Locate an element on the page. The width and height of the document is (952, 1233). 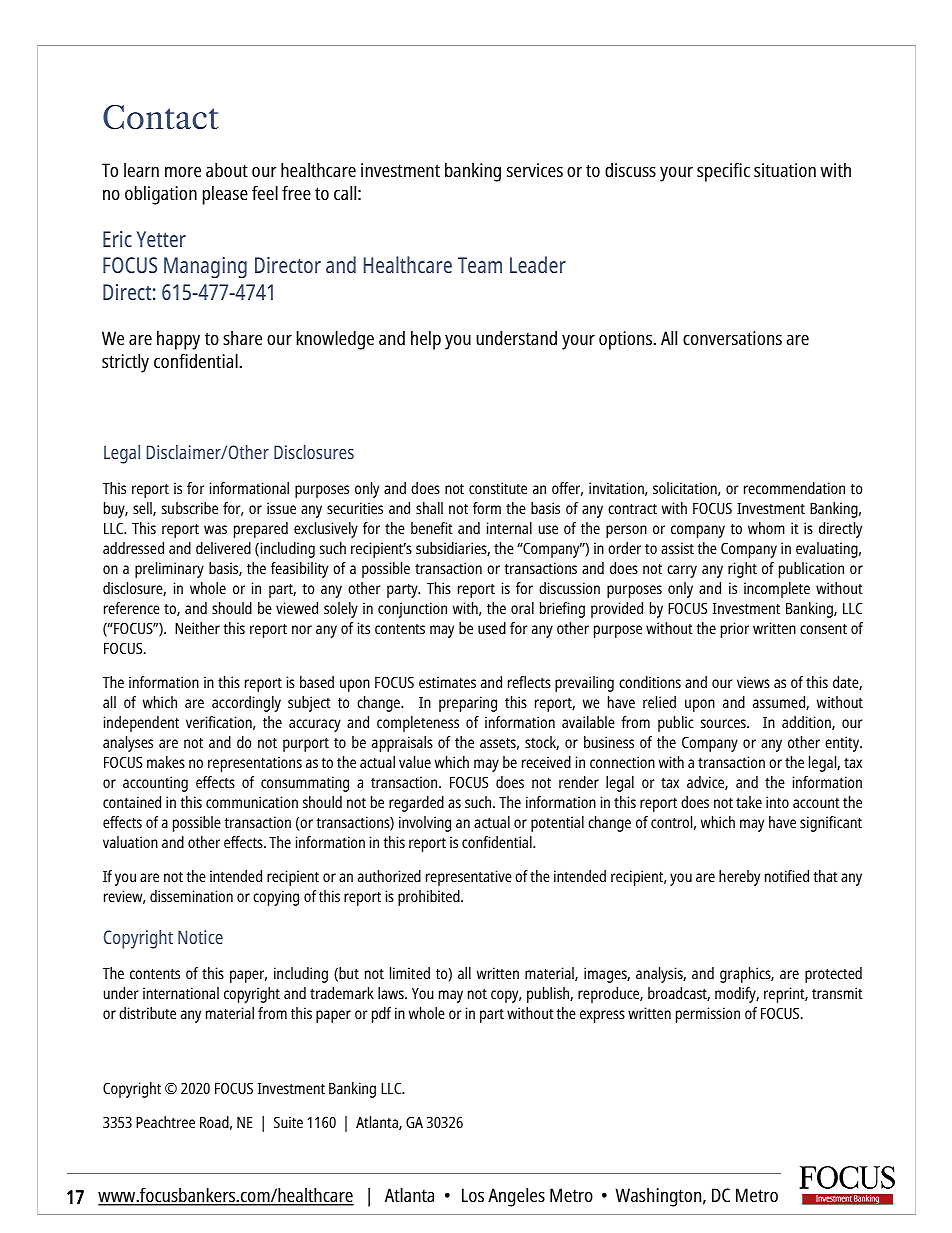
services is located at coordinates (535, 170).
